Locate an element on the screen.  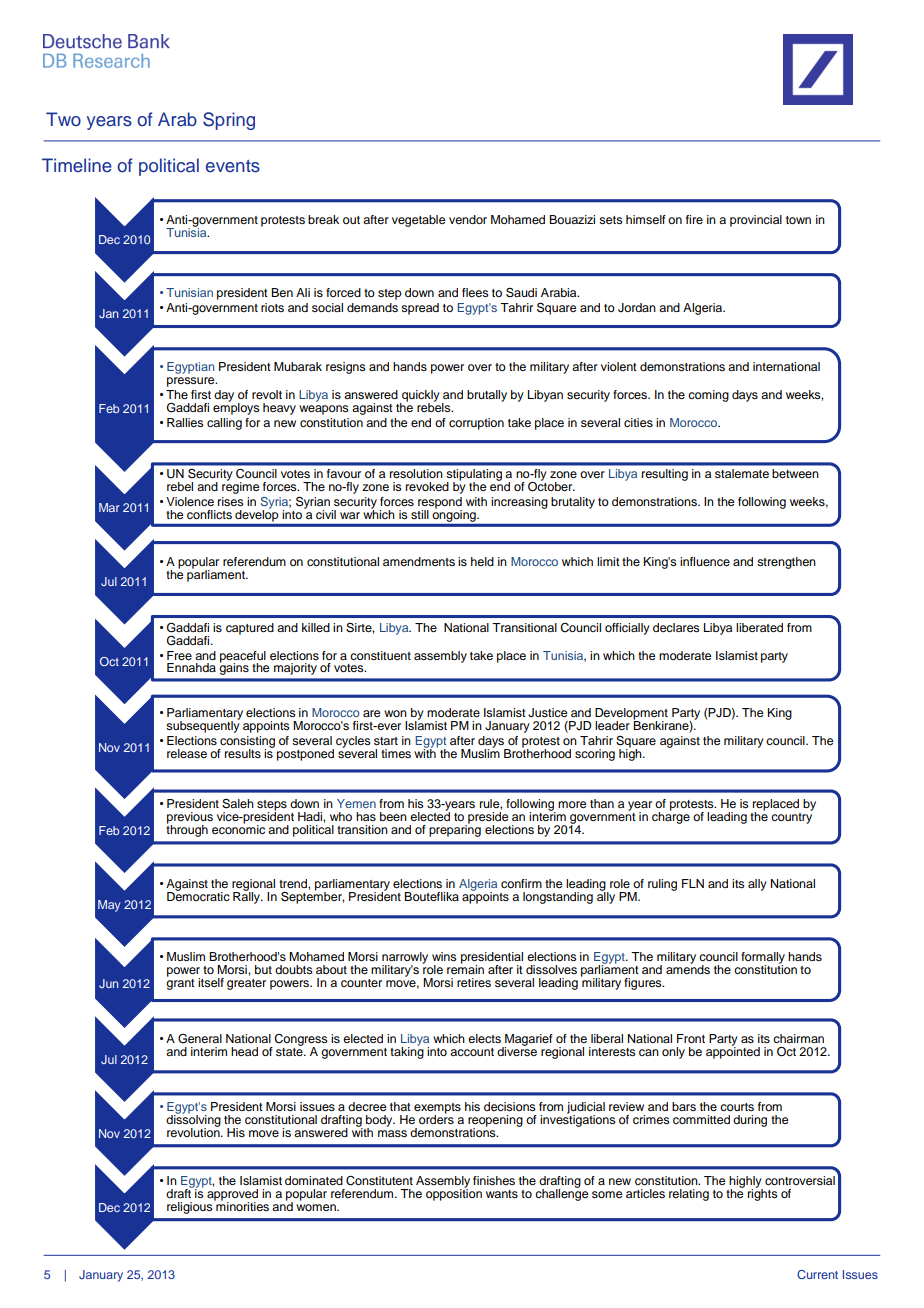
religious is located at coordinates (191, 1206).
